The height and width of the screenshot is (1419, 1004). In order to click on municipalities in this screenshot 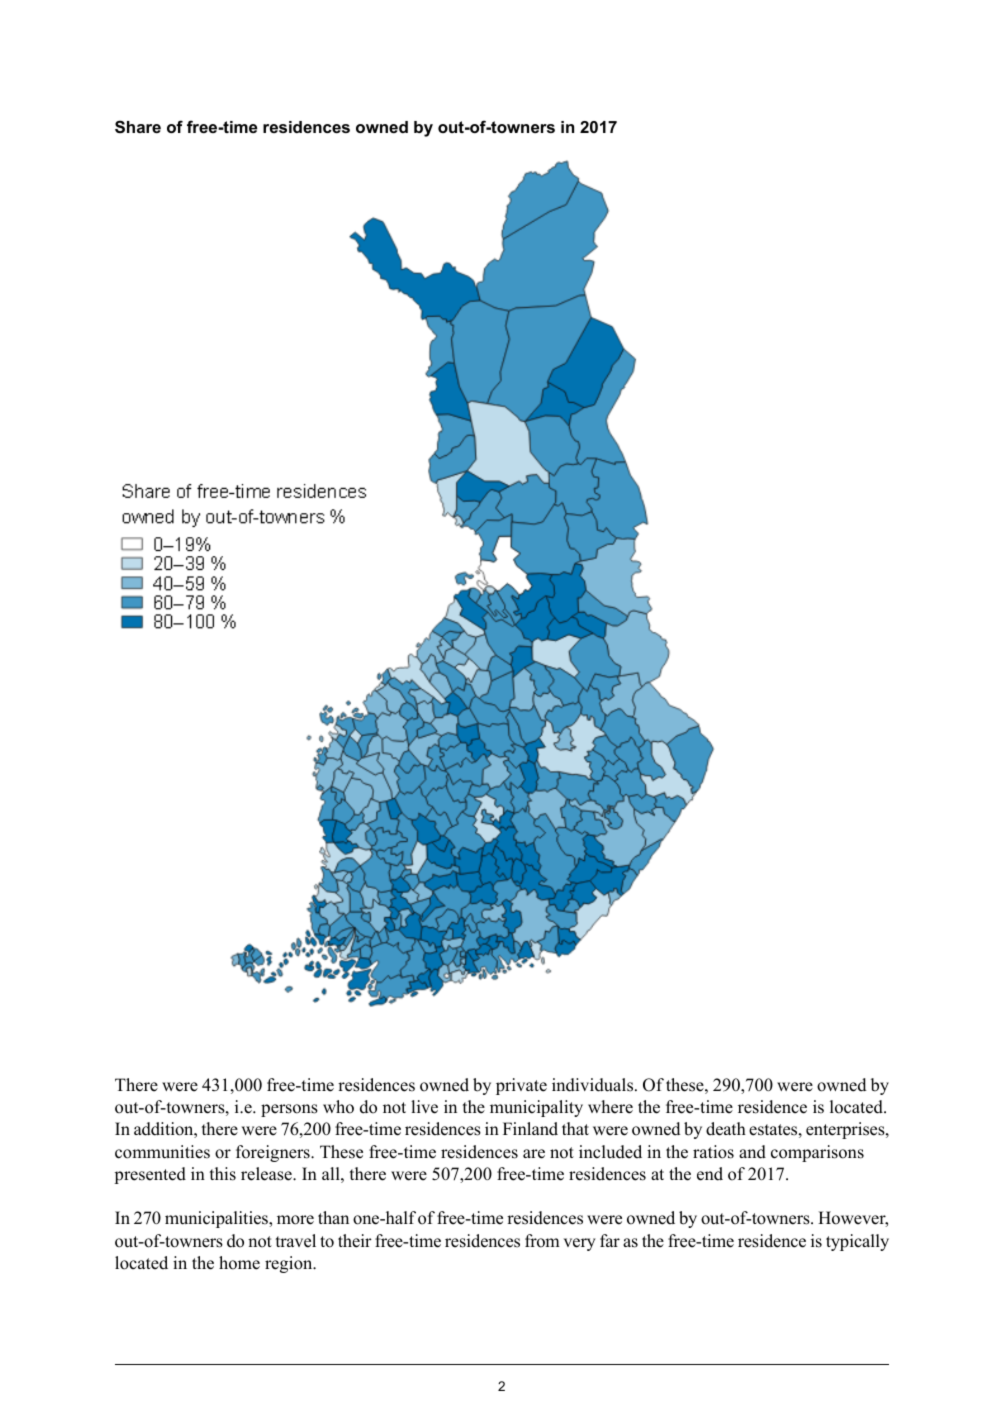, I will do `click(217, 1219)`.
